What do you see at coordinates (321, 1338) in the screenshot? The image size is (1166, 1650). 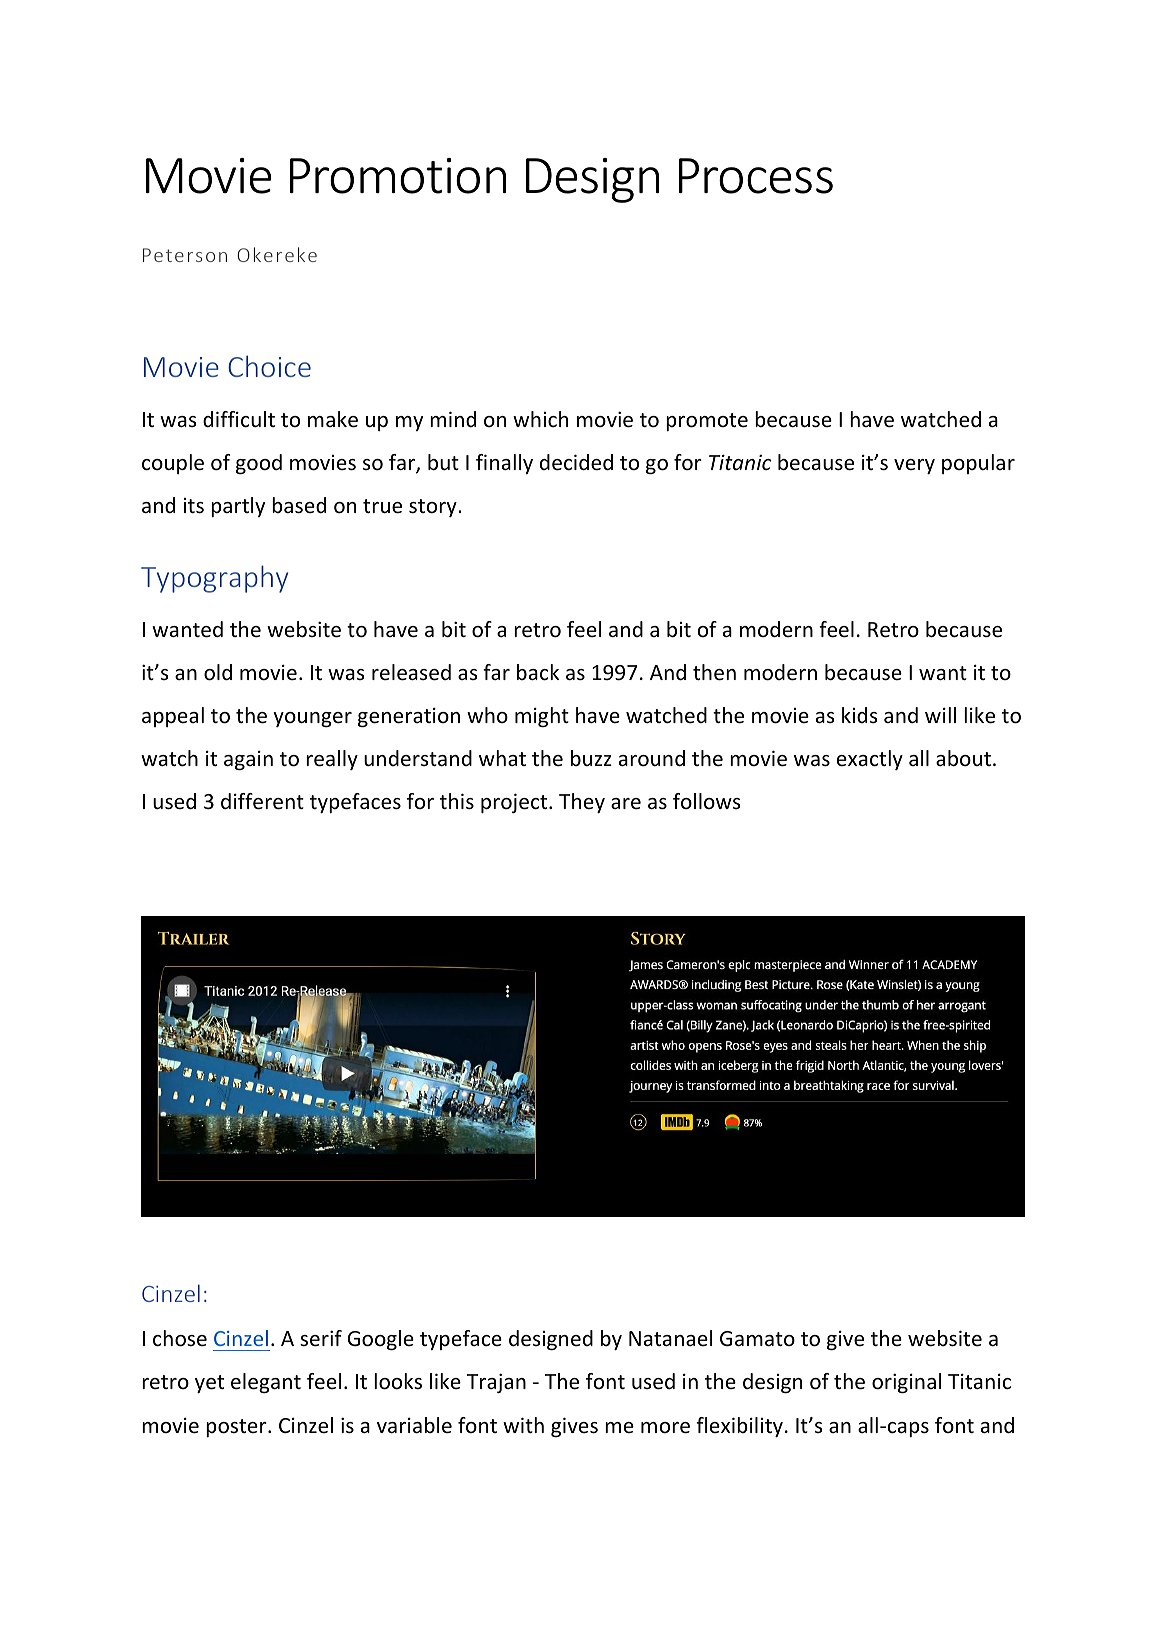 I see `serif` at bounding box center [321, 1338].
